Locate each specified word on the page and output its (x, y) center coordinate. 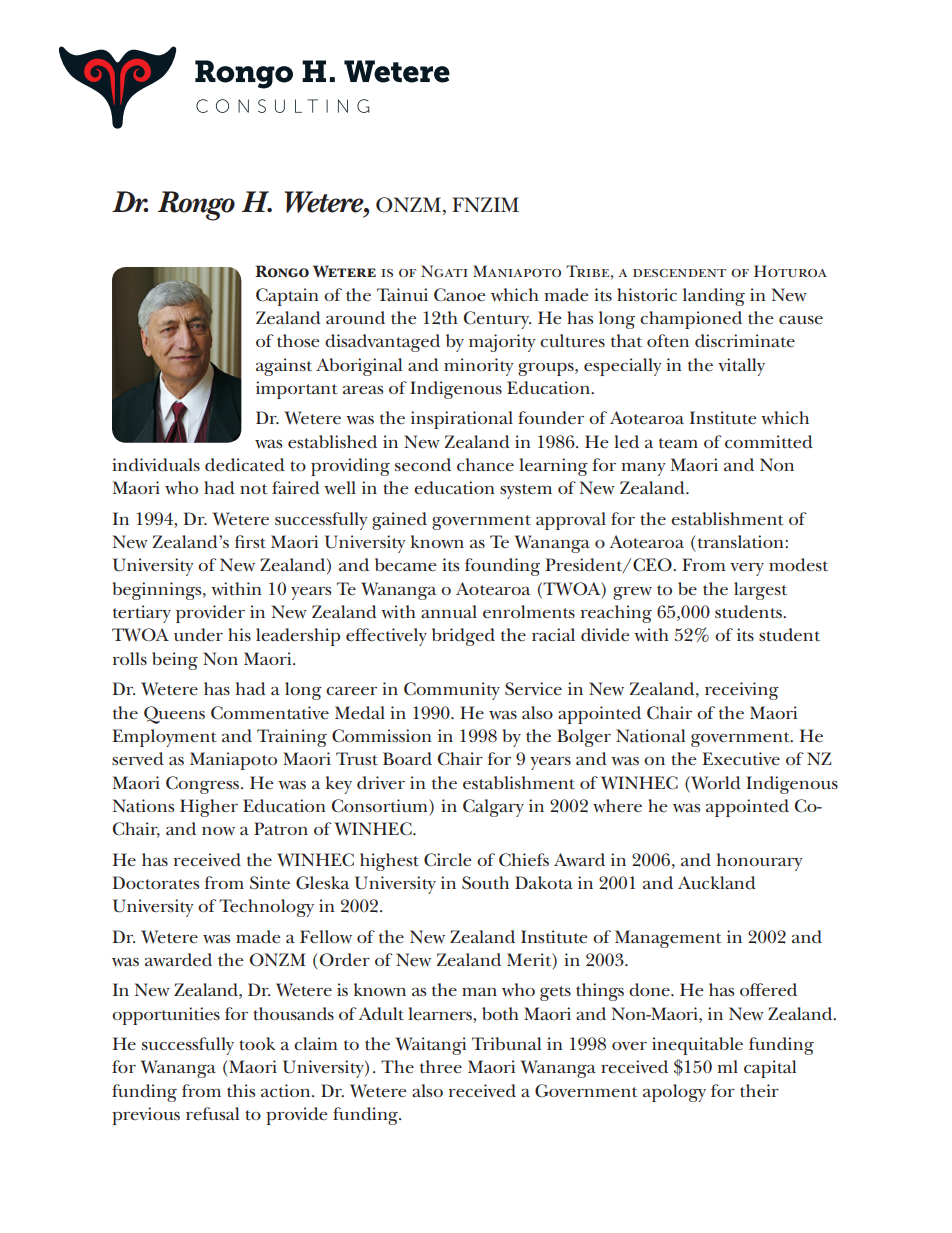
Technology (266, 908)
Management (668, 939)
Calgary (493, 808)
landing (714, 297)
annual (449, 611)
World (715, 783)
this (241, 1090)
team (678, 443)
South (485, 883)
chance (485, 464)
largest (760, 591)
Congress (204, 785)
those (298, 340)
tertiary (142, 614)
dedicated (245, 465)
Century (497, 320)
